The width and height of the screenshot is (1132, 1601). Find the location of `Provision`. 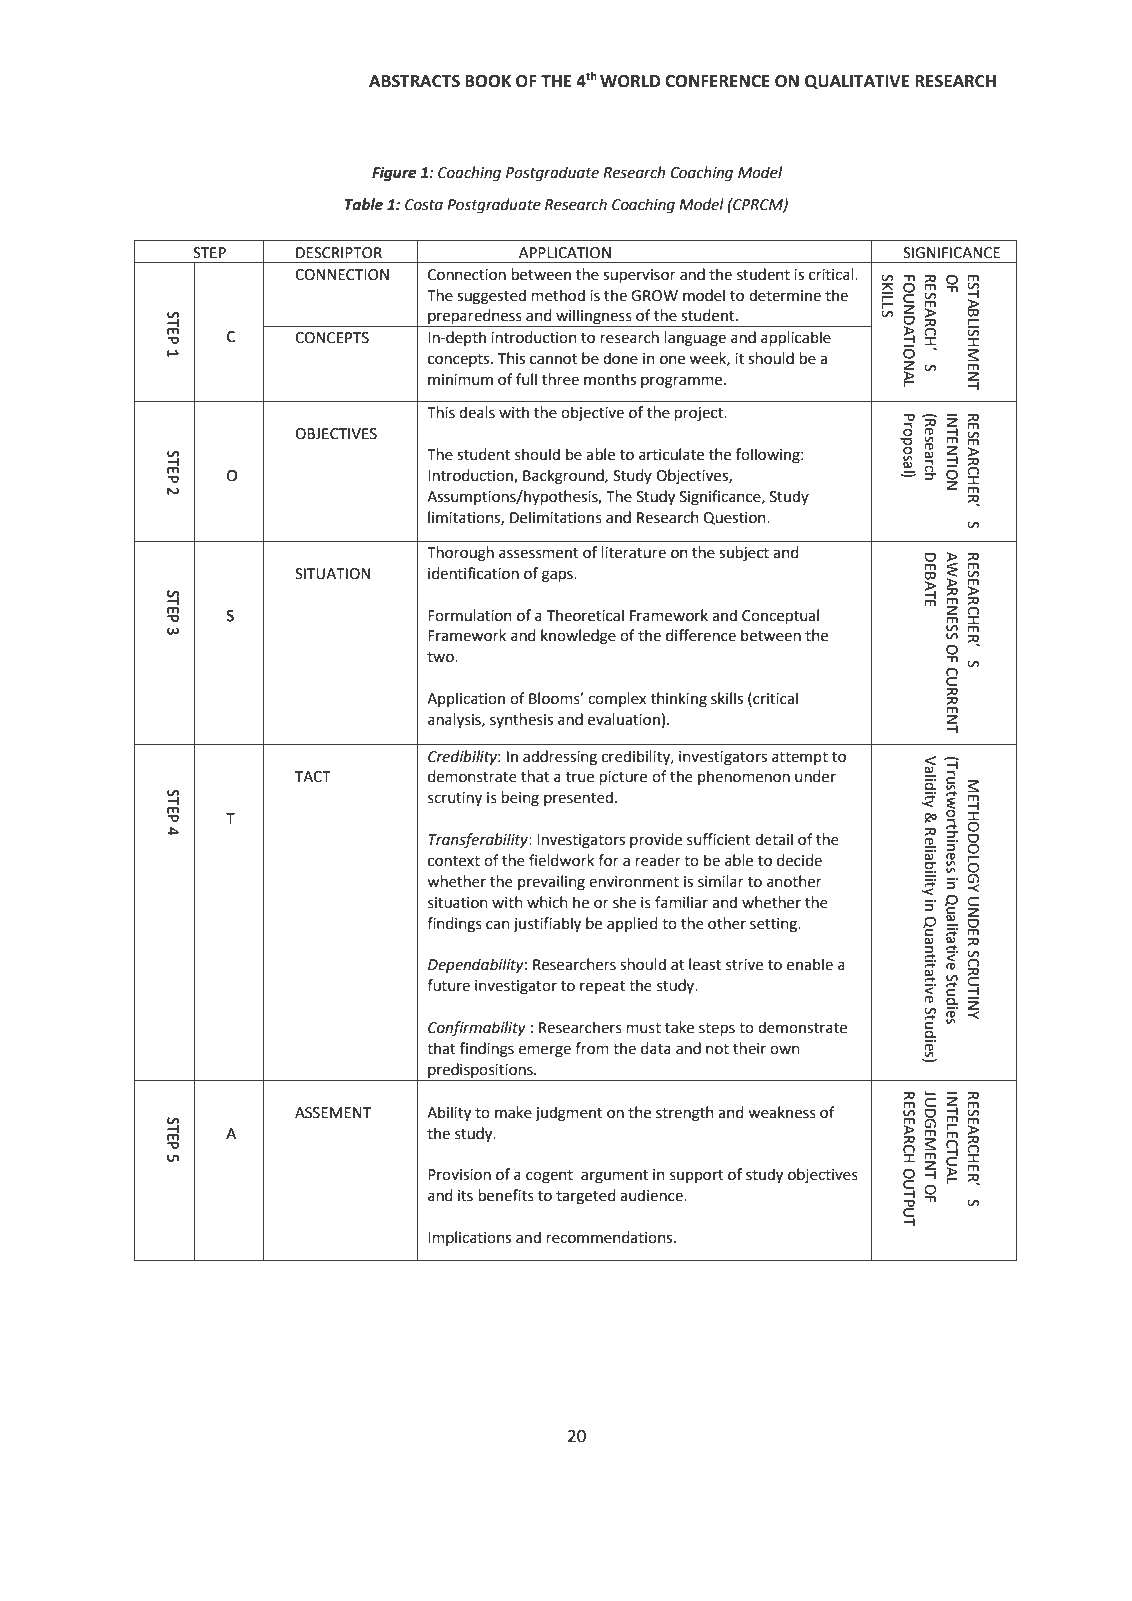

Provision is located at coordinates (459, 1175).
